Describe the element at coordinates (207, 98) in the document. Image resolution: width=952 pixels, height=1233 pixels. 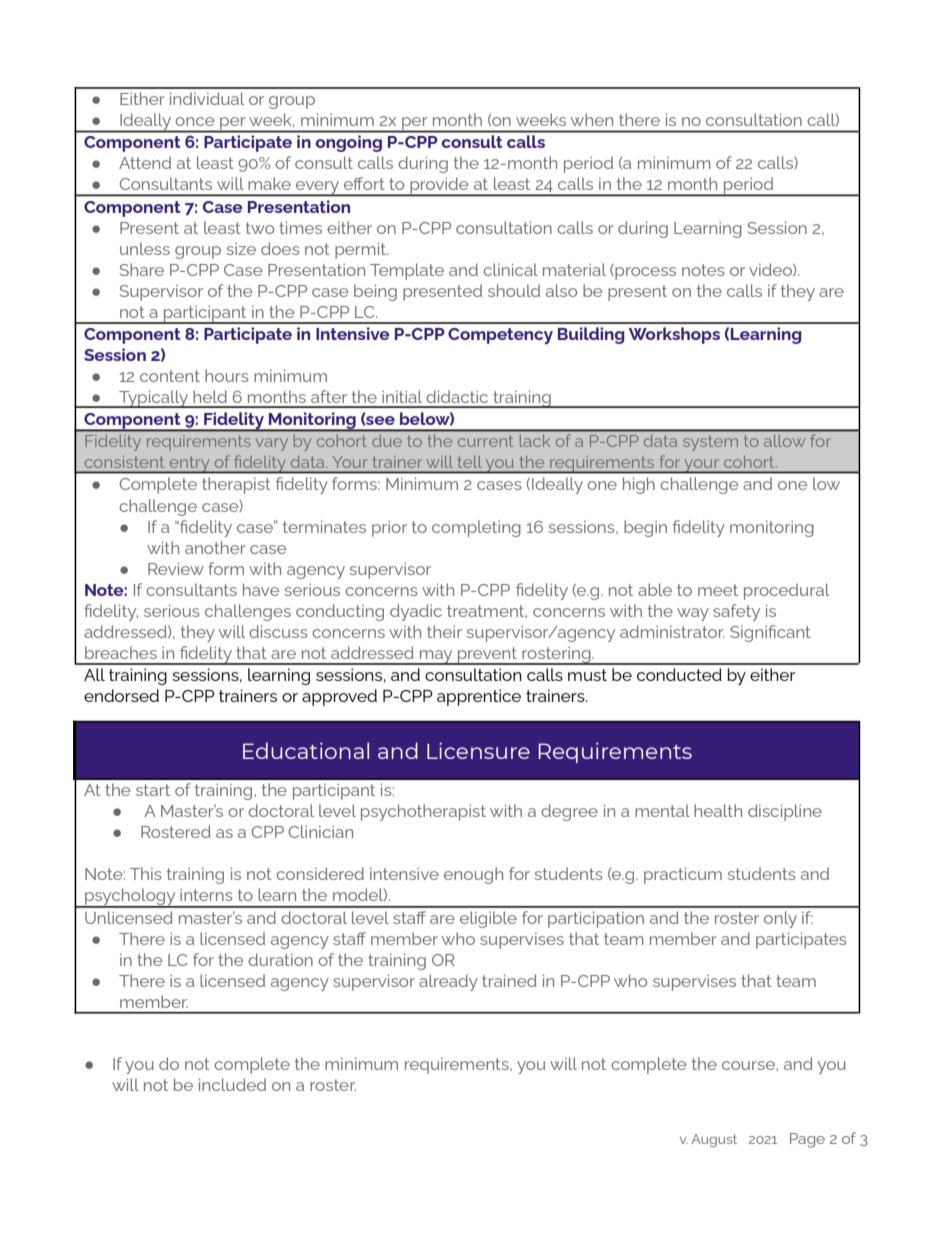
I see `individual` at that location.
